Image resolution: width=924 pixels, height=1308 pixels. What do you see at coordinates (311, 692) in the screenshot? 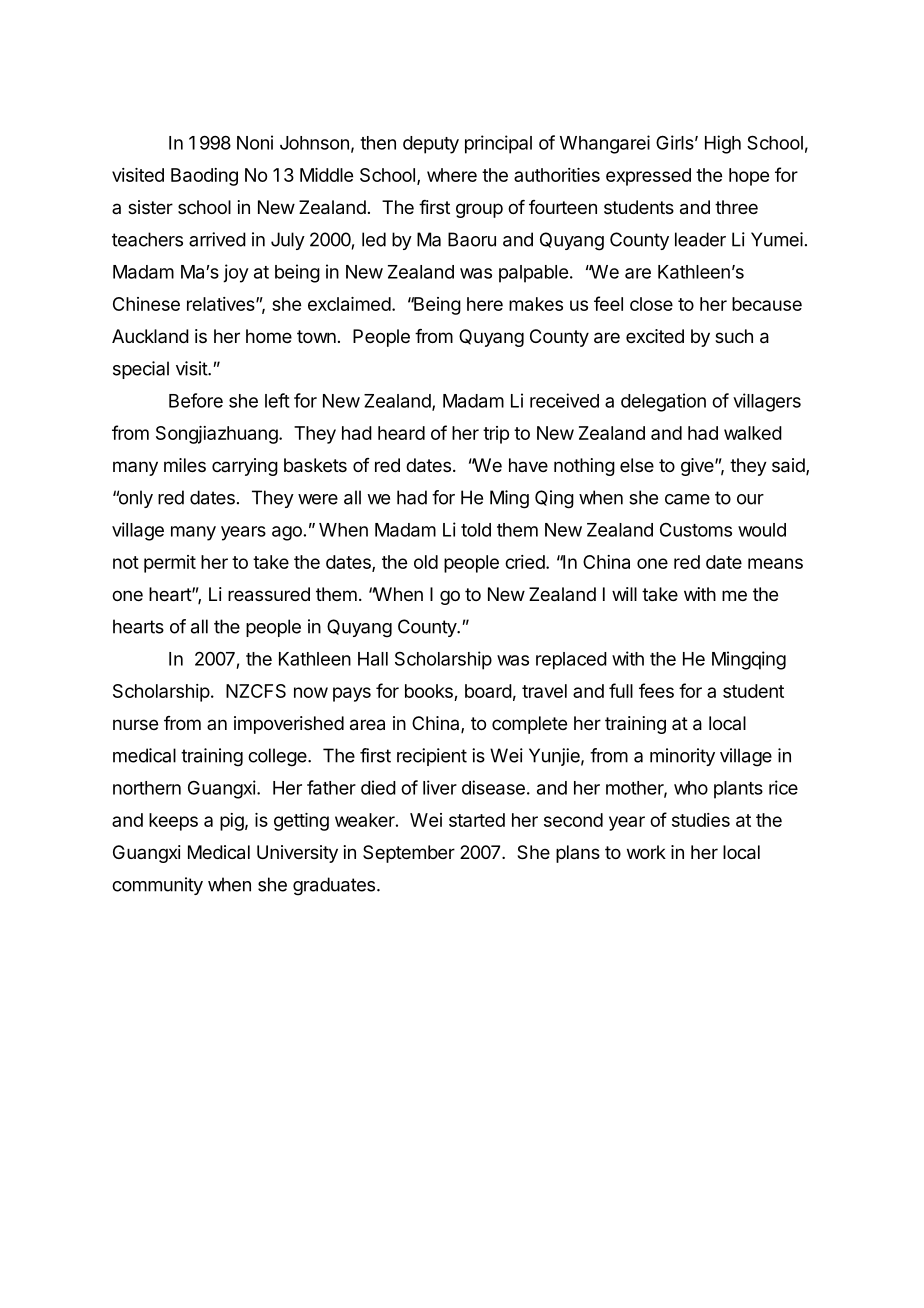
I see `now` at bounding box center [311, 692].
